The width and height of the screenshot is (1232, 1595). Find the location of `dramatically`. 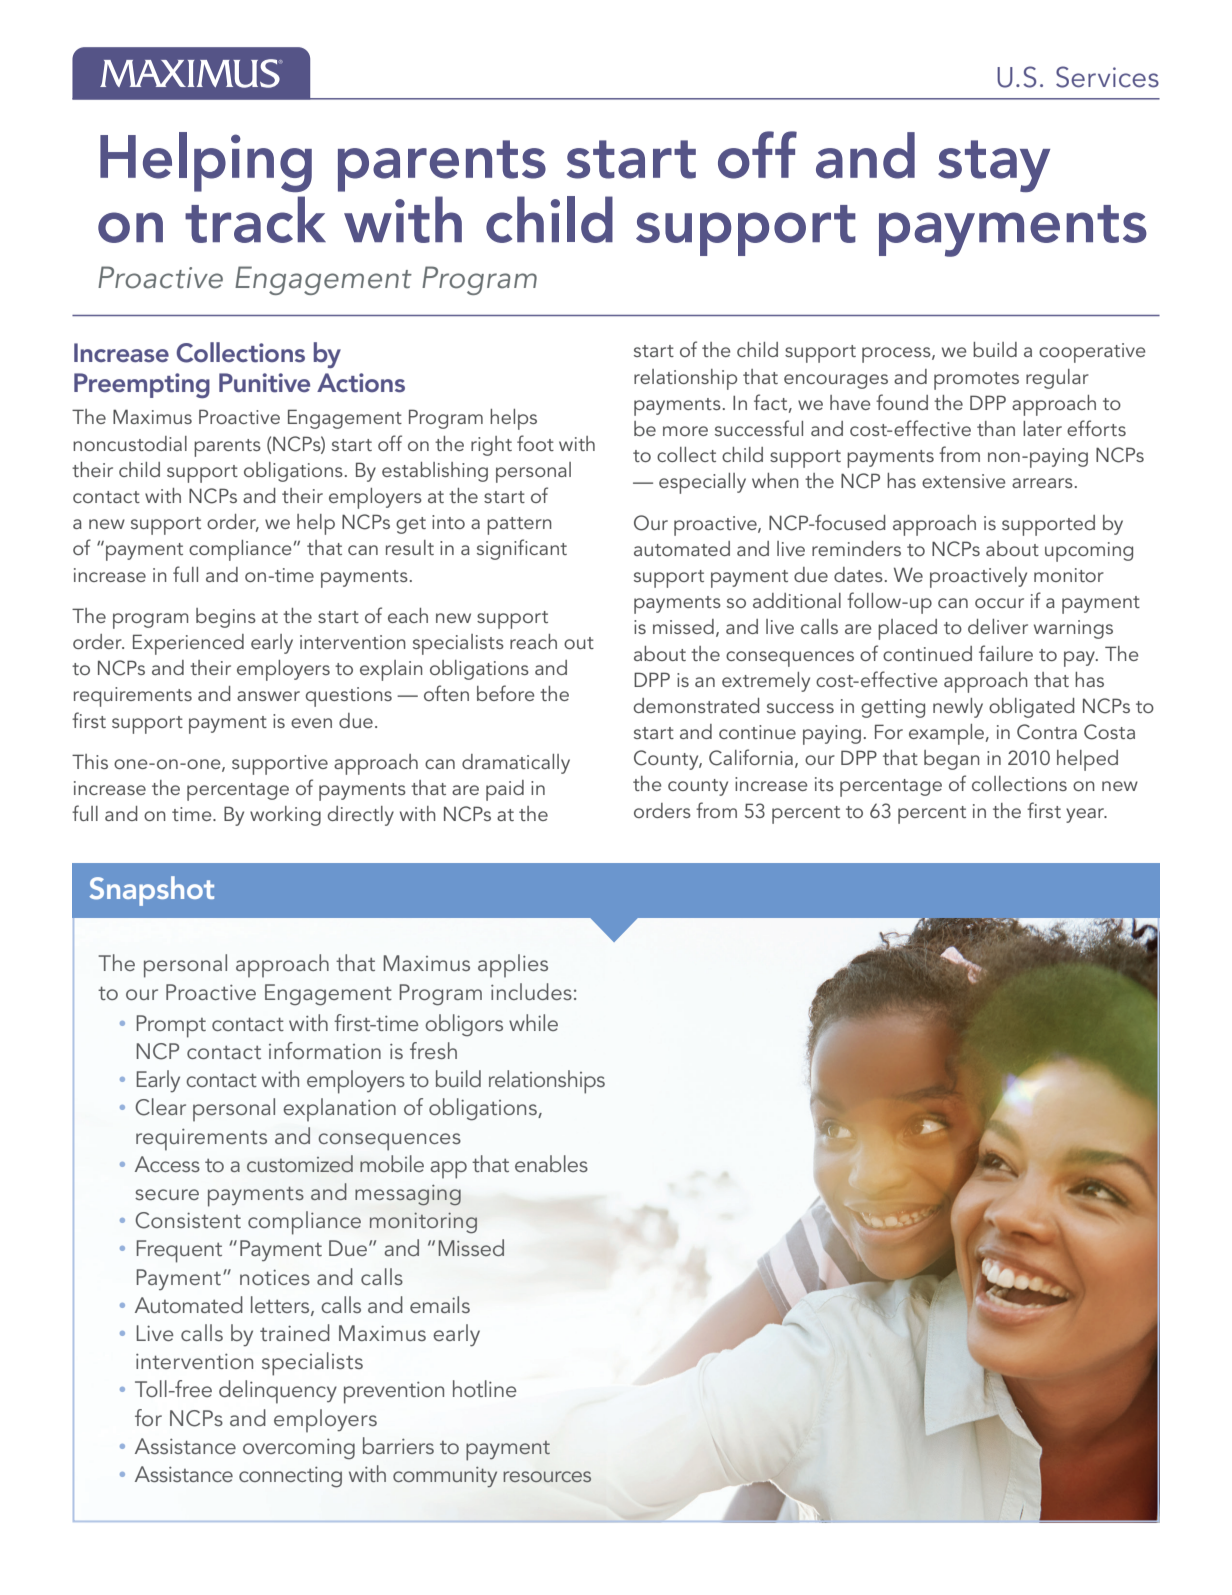

dramatically is located at coordinates (516, 764).
